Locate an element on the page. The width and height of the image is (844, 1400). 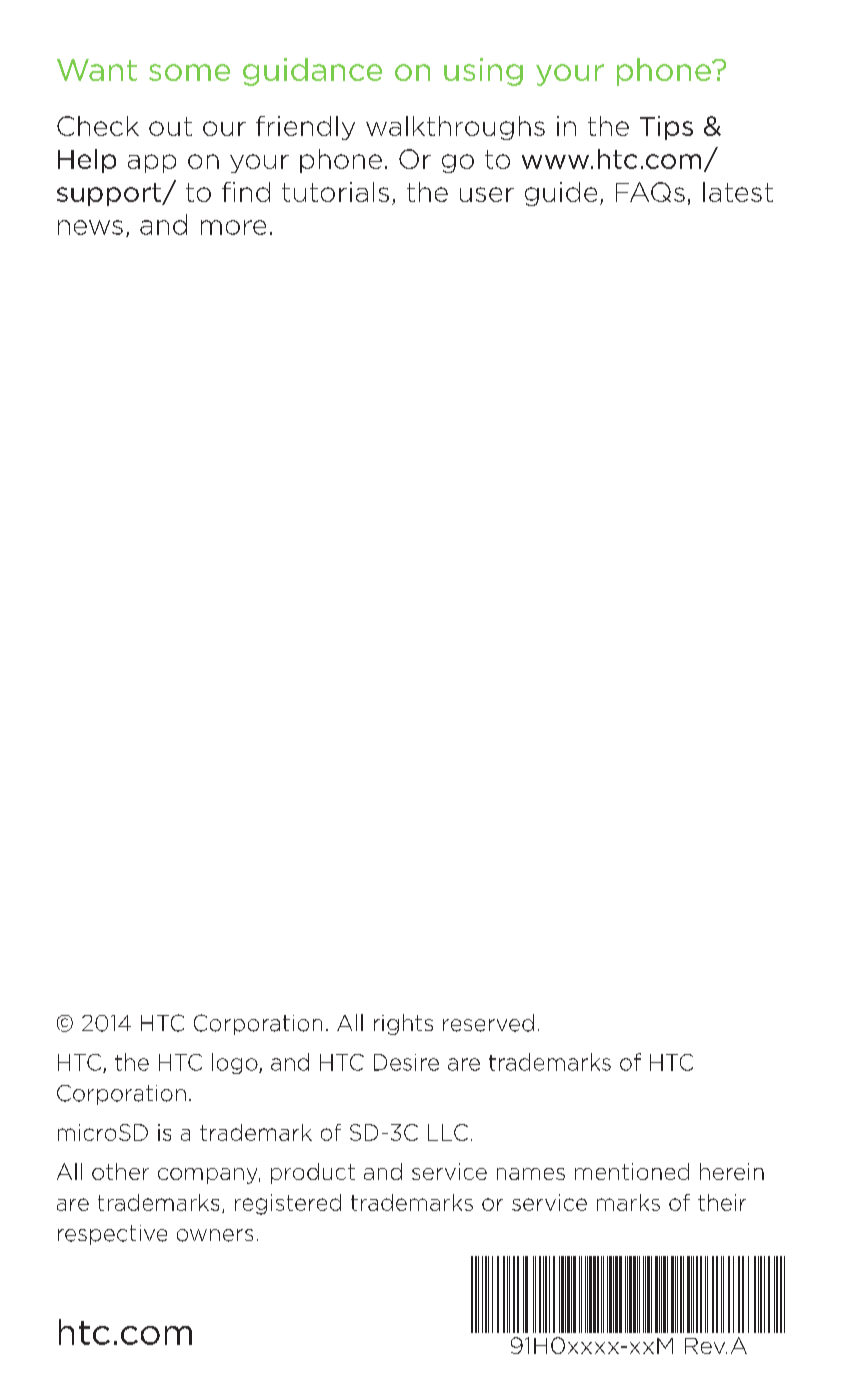
logo is located at coordinates (236, 1063).
